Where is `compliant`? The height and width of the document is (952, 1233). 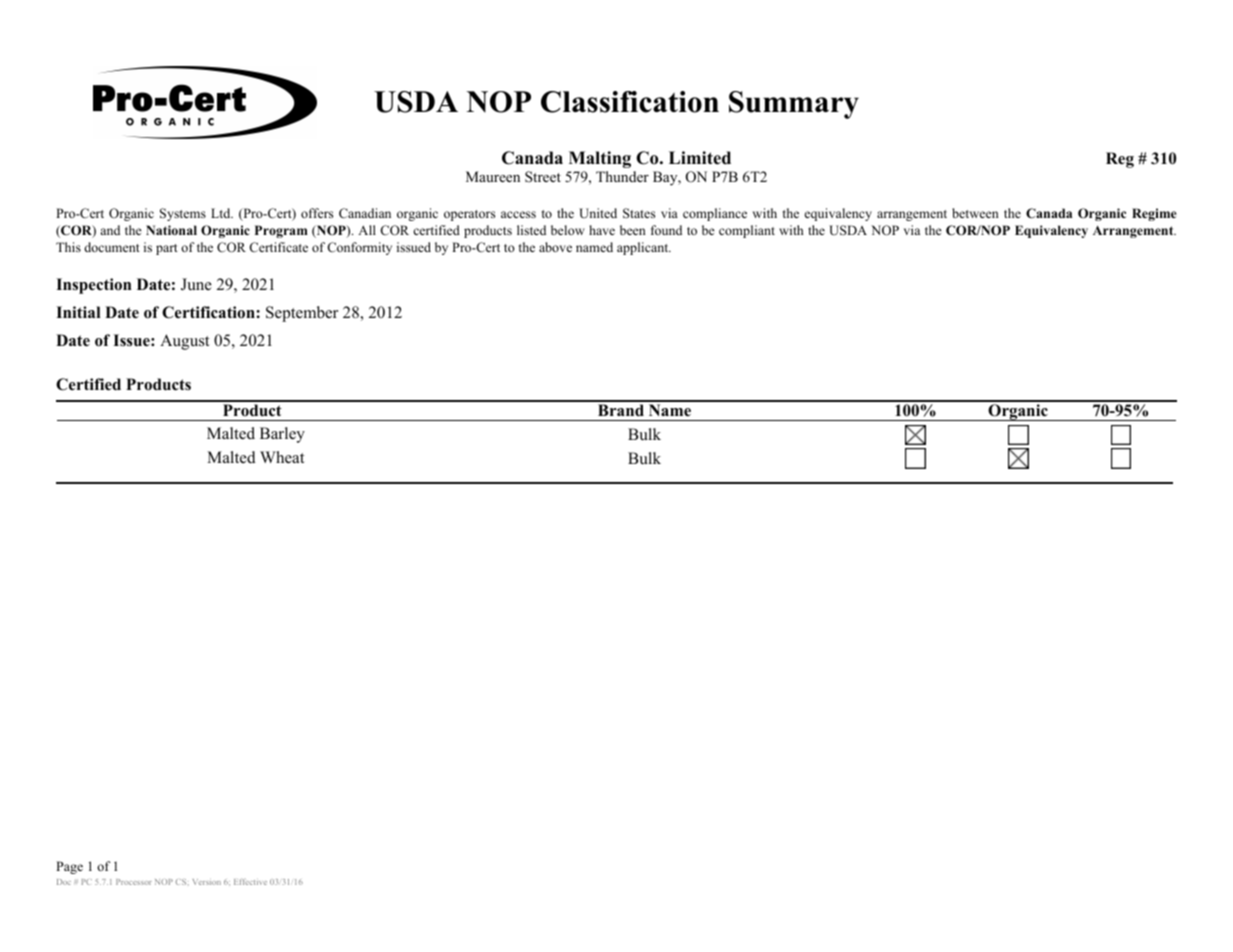 compliant is located at coordinates (747, 231).
